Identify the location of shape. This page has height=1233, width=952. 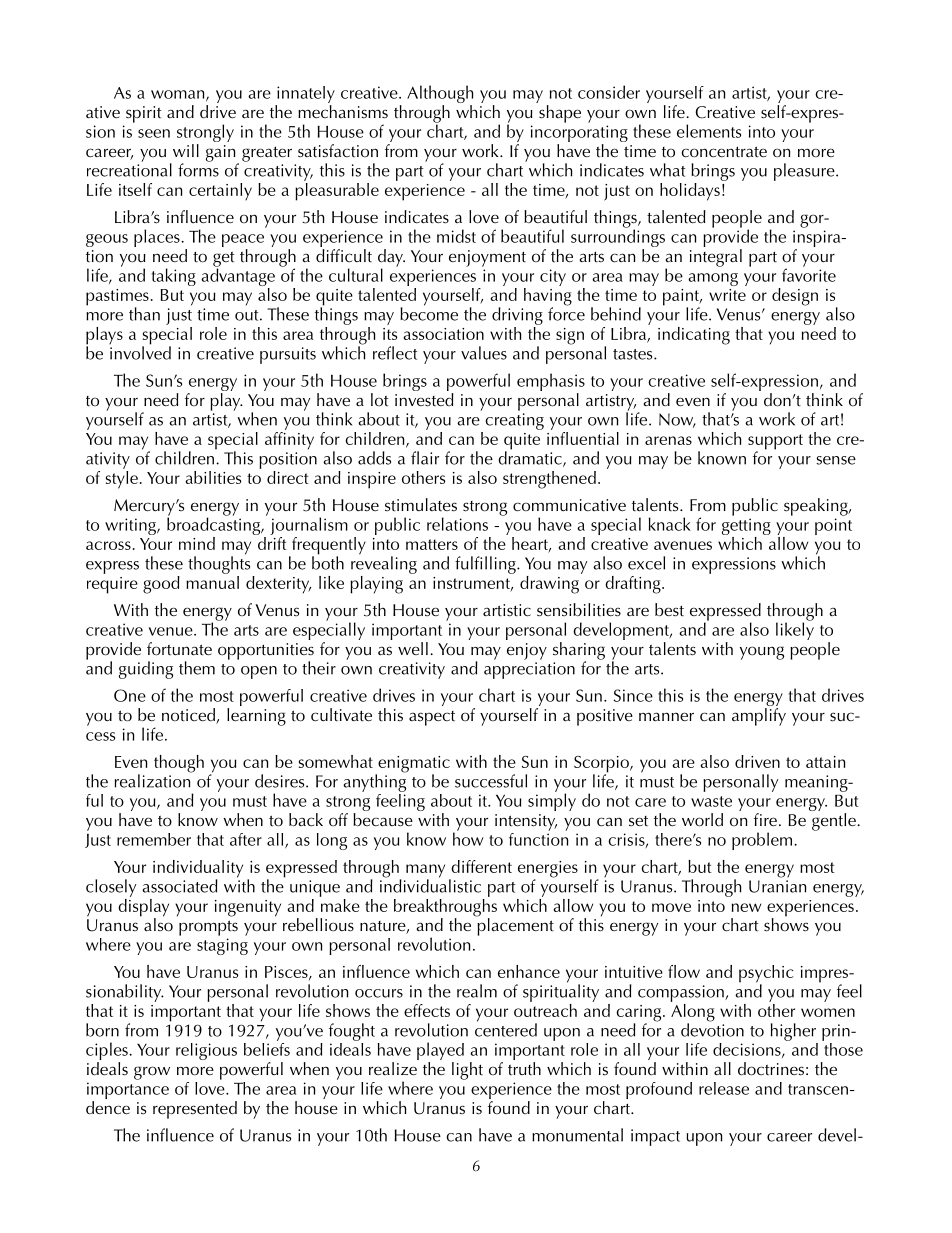
(560, 114).
